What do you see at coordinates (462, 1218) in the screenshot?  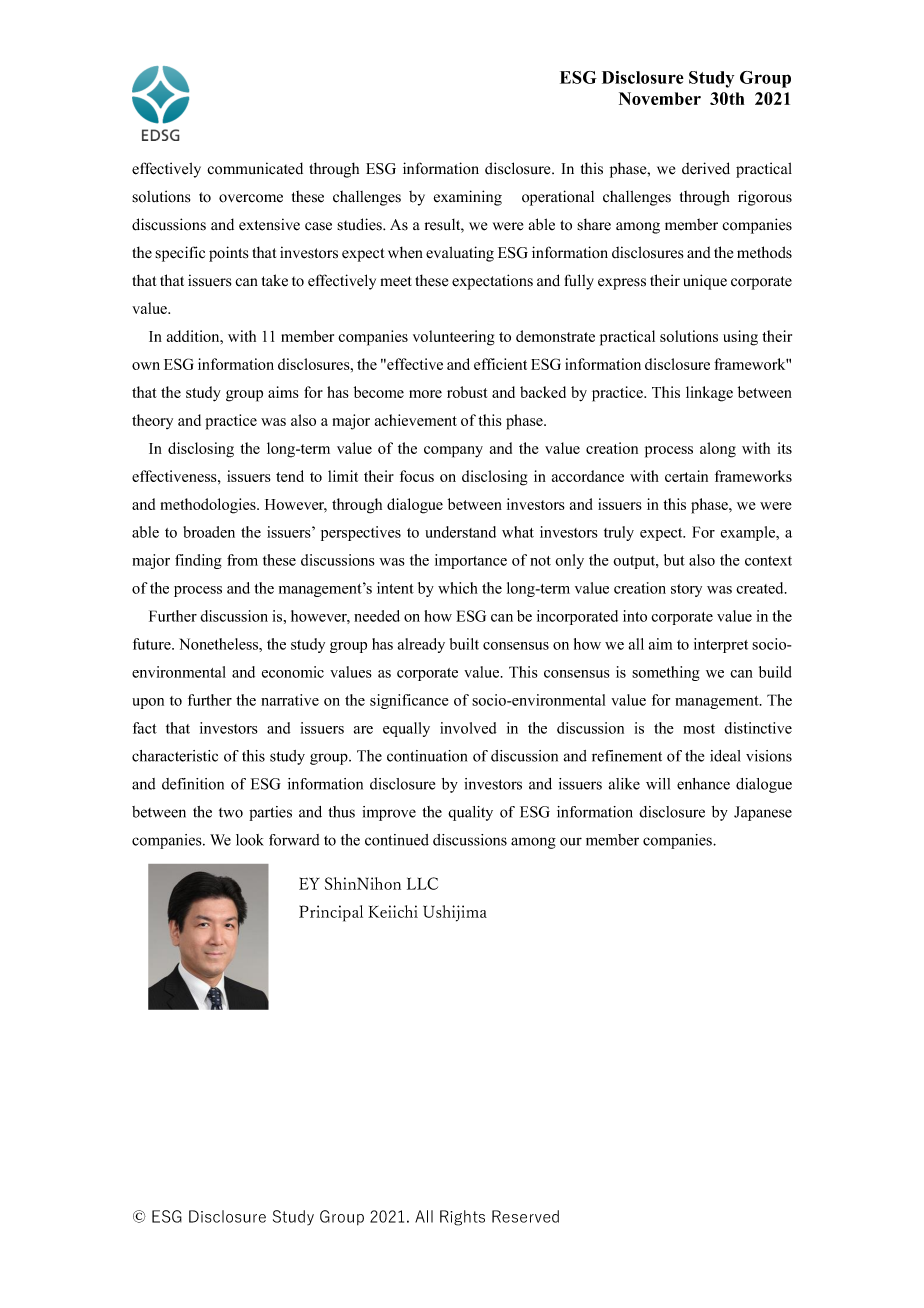 I see `Rights` at bounding box center [462, 1218].
